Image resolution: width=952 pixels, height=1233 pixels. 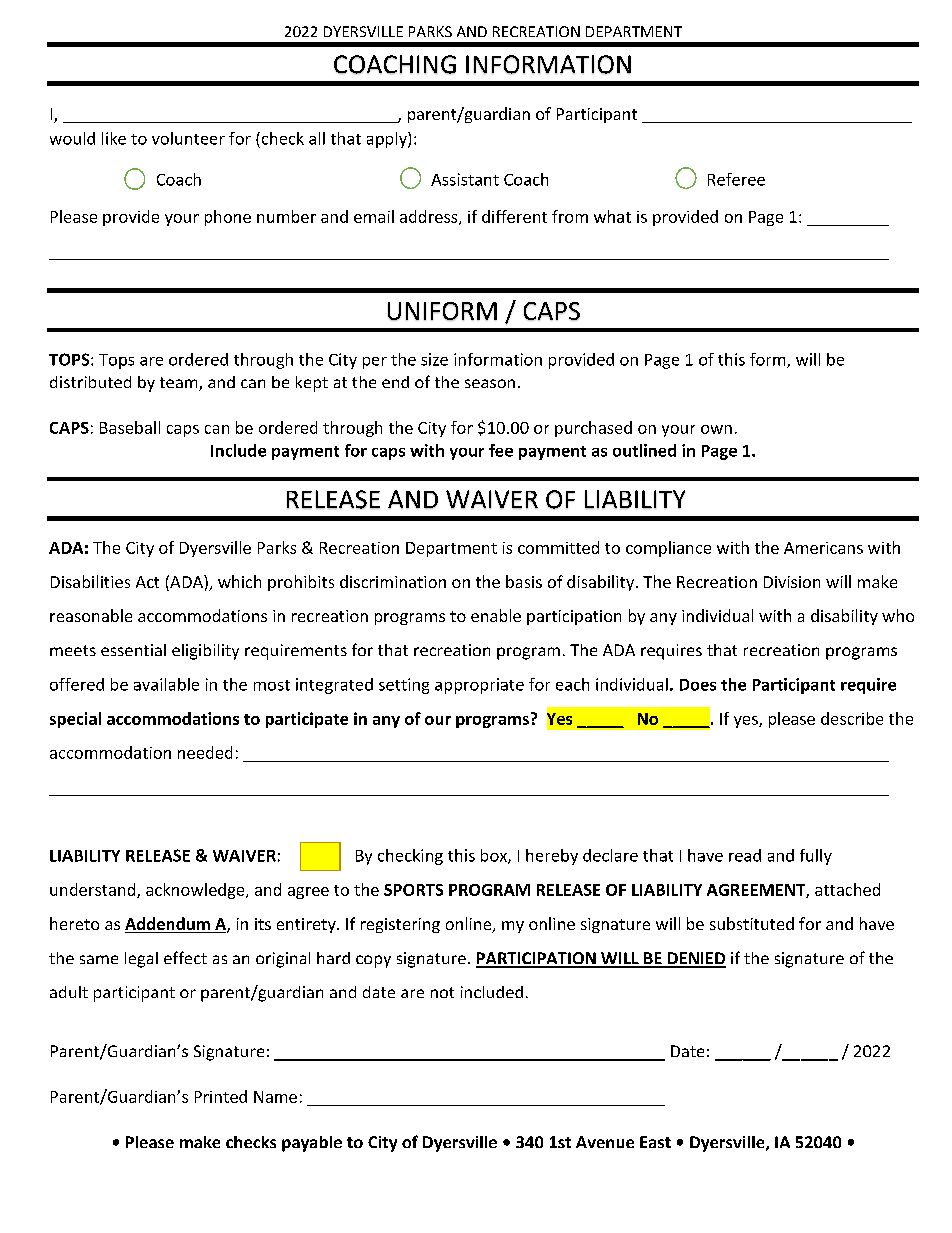 What do you see at coordinates (180, 384) in the screenshot?
I see `team` at bounding box center [180, 384].
